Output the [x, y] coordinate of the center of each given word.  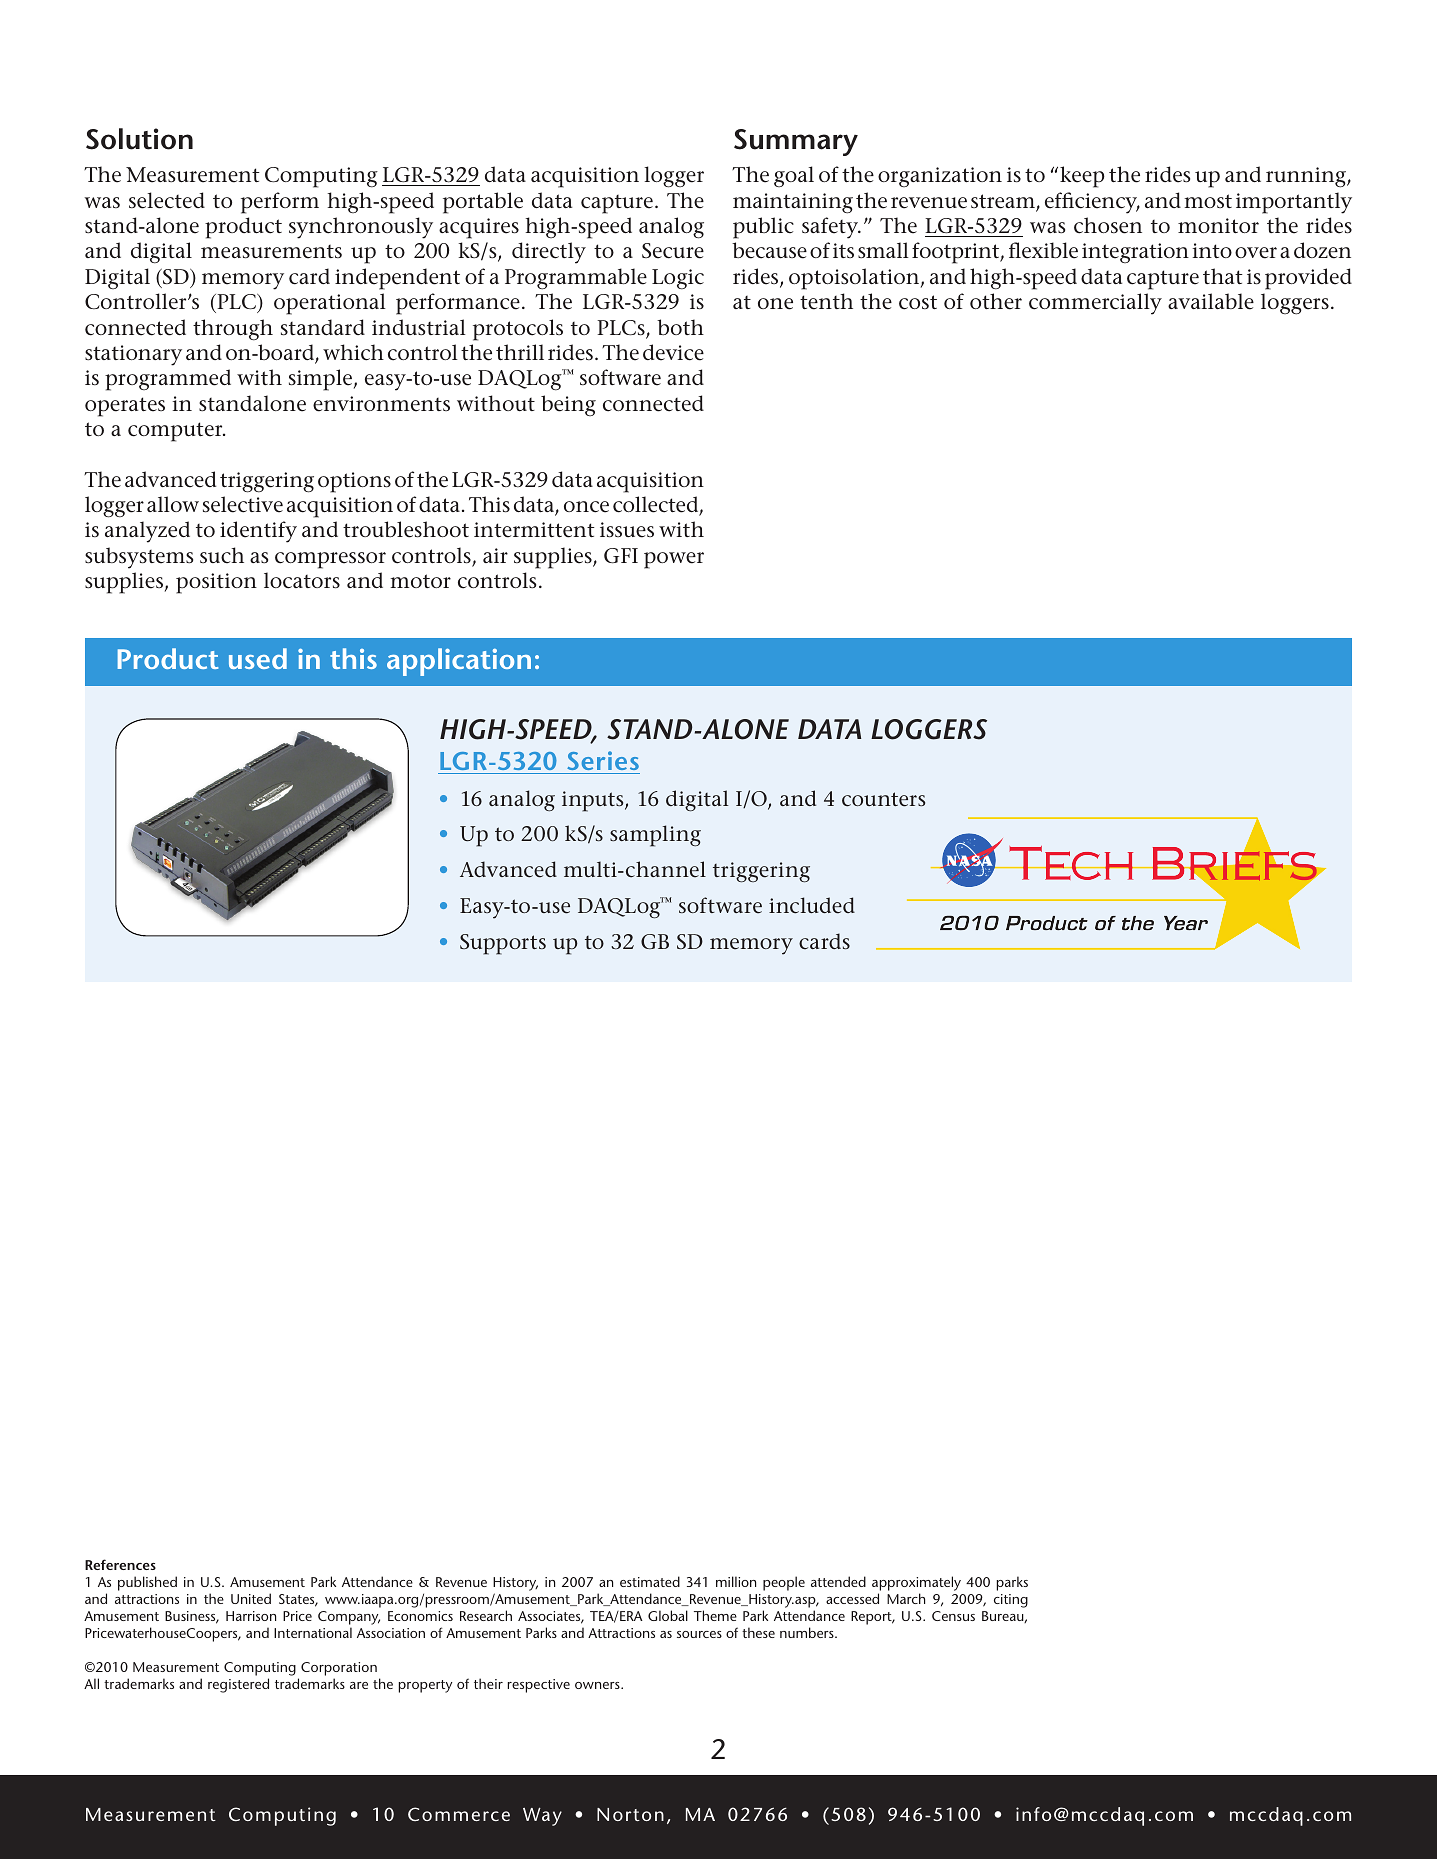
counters [883, 799]
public [763, 228]
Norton [630, 1814]
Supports [503, 944]
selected [167, 200]
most [1208, 201]
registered [238, 1685]
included [812, 905]
